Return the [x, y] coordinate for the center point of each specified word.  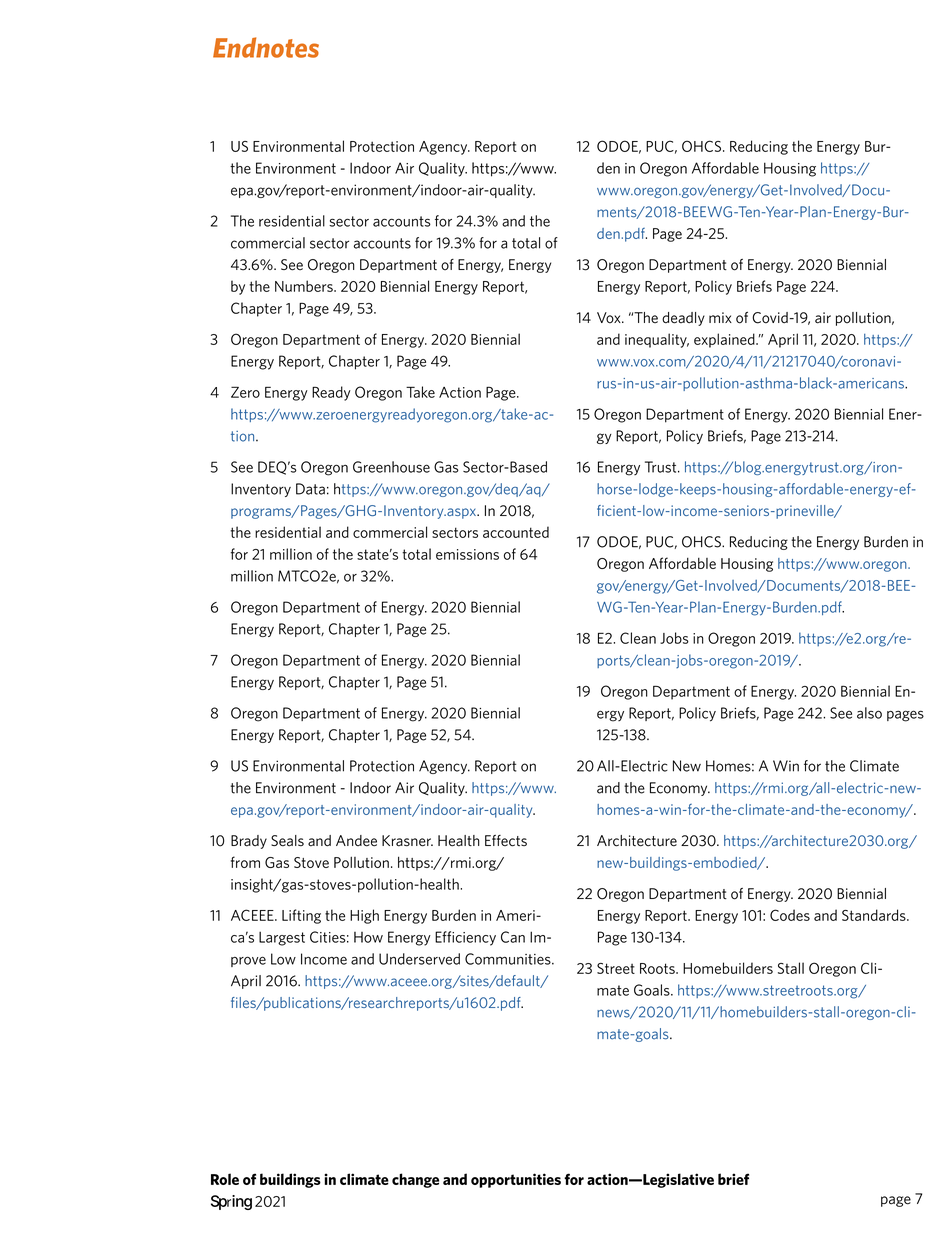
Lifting [301, 916]
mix [720, 317]
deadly [683, 319]
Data [310, 489]
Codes [790, 915]
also [869, 713]
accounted [516, 532]
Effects [506, 841]
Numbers [305, 286]
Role [225, 1179]
